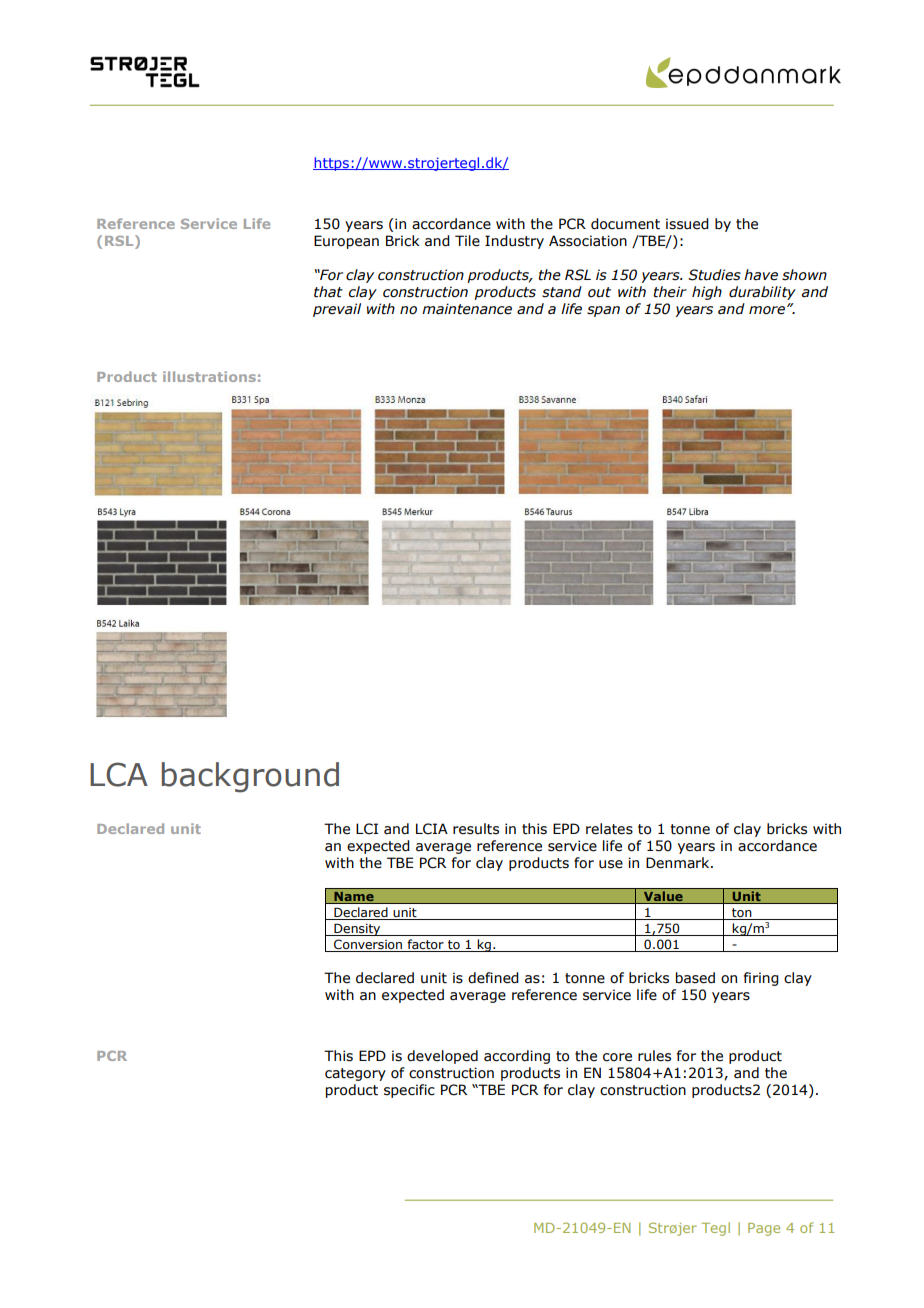 This screenshot has width=924, height=1308. I want to click on specific, so click(409, 1091).
